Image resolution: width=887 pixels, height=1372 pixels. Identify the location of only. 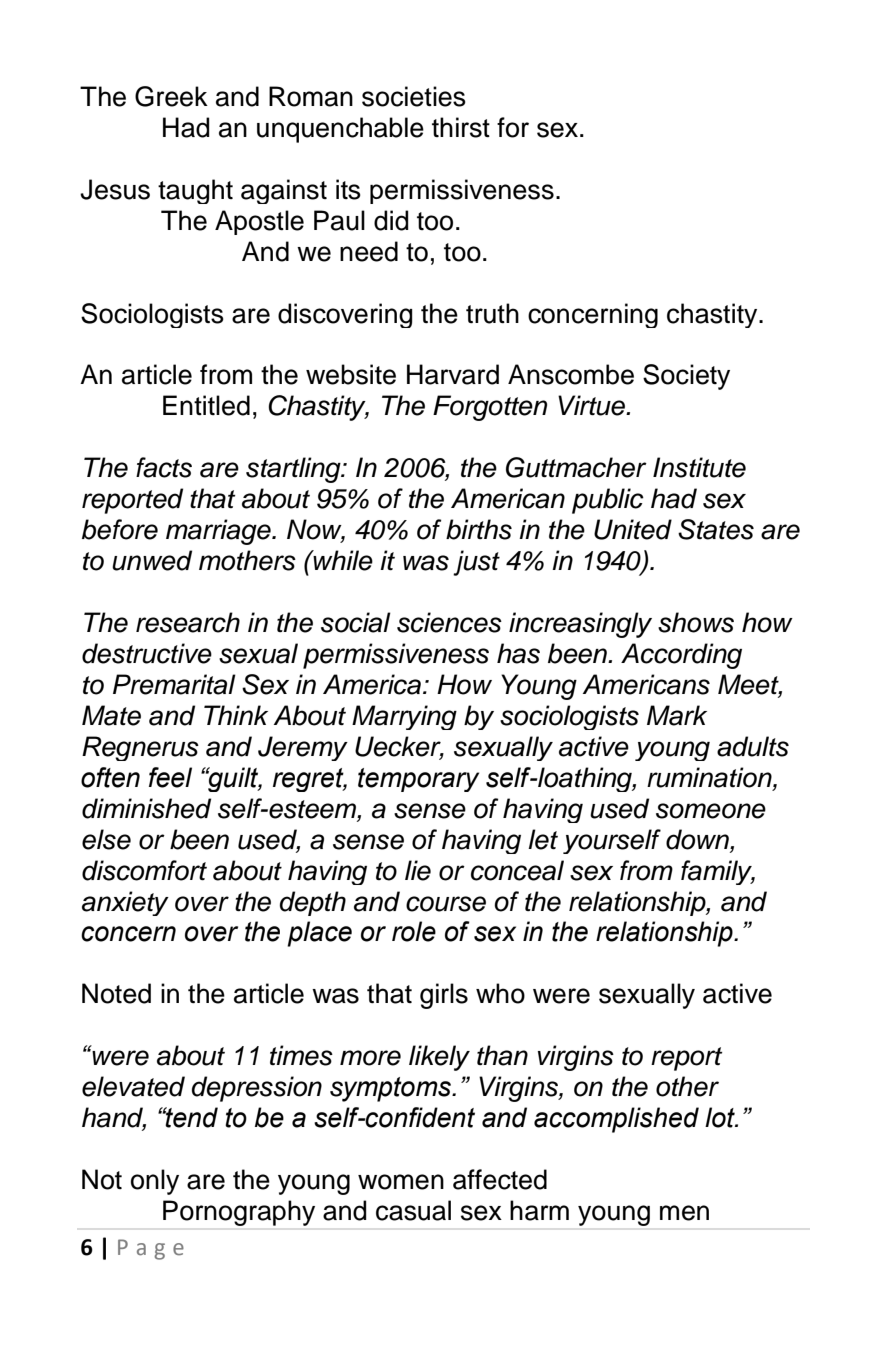
(155, 1182).
